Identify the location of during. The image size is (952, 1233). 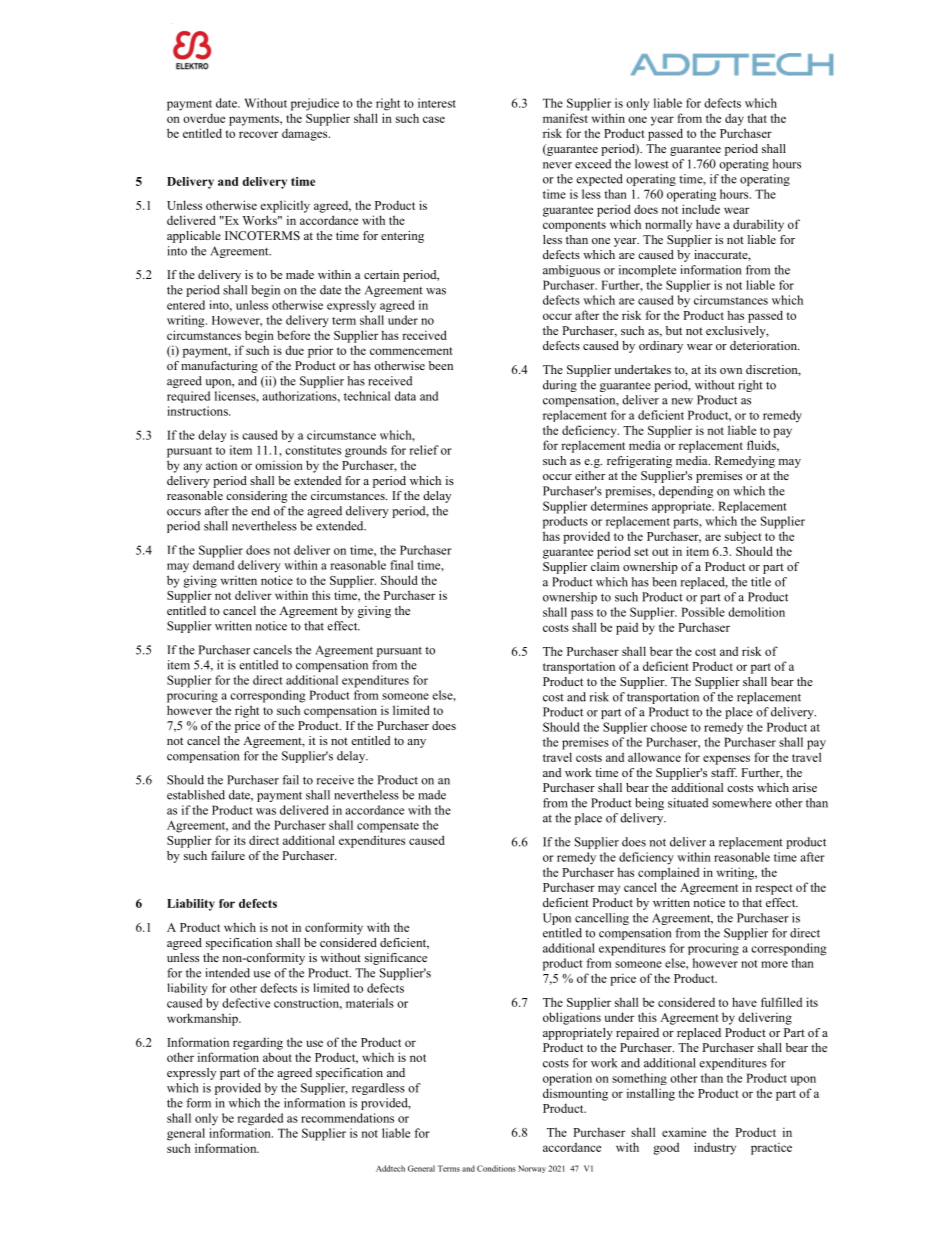
(560, 386).
